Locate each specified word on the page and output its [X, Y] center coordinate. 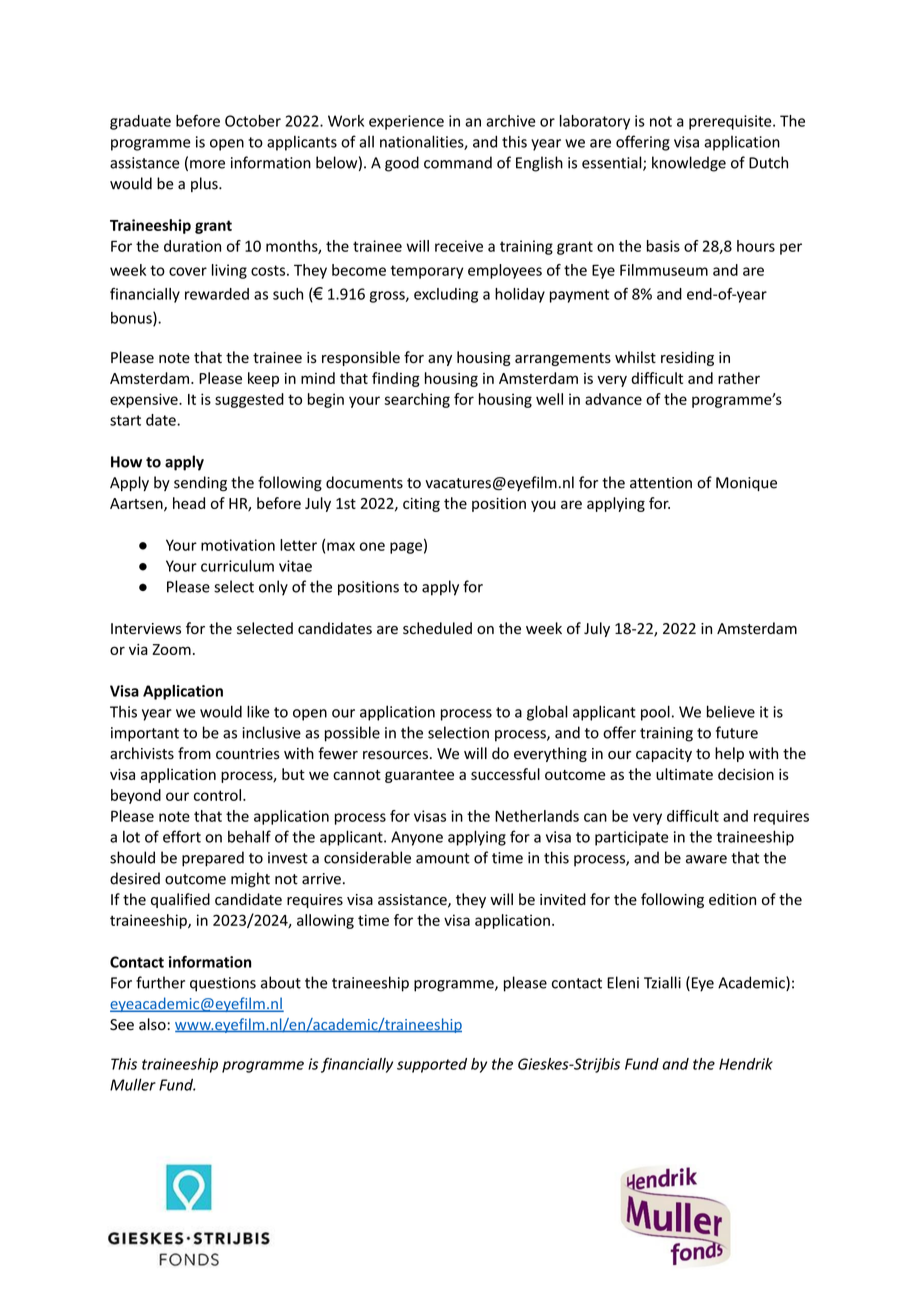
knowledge [689, 164]
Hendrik [746, 1064]
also [152, 1024]
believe [731, 711]
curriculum [237, 566]
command [458, 162]
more [207, 164]
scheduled [437, 628]
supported [432, 1065]
